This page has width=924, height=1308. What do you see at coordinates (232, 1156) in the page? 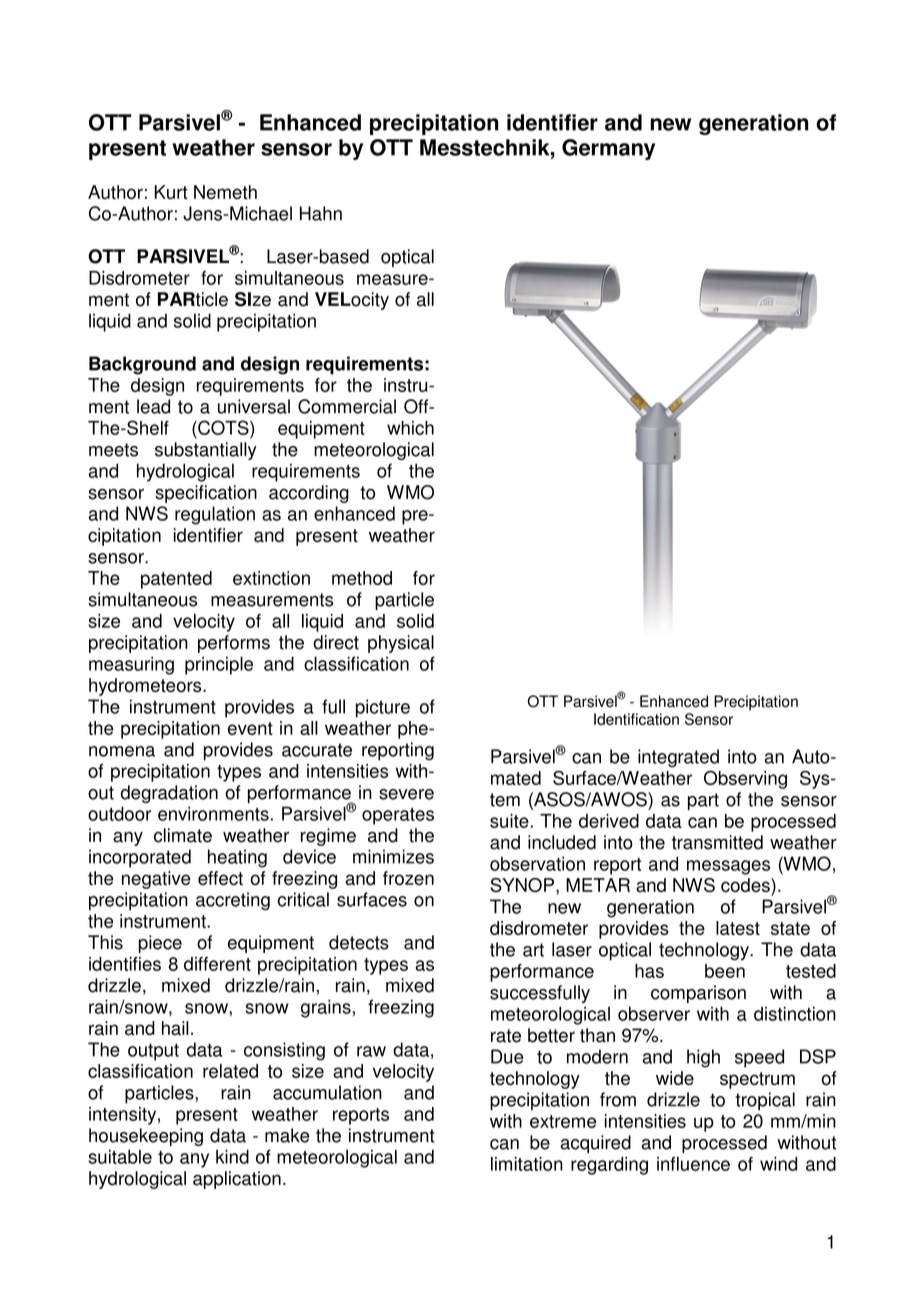
I see `kind` at bounding box center [232, 1156].
